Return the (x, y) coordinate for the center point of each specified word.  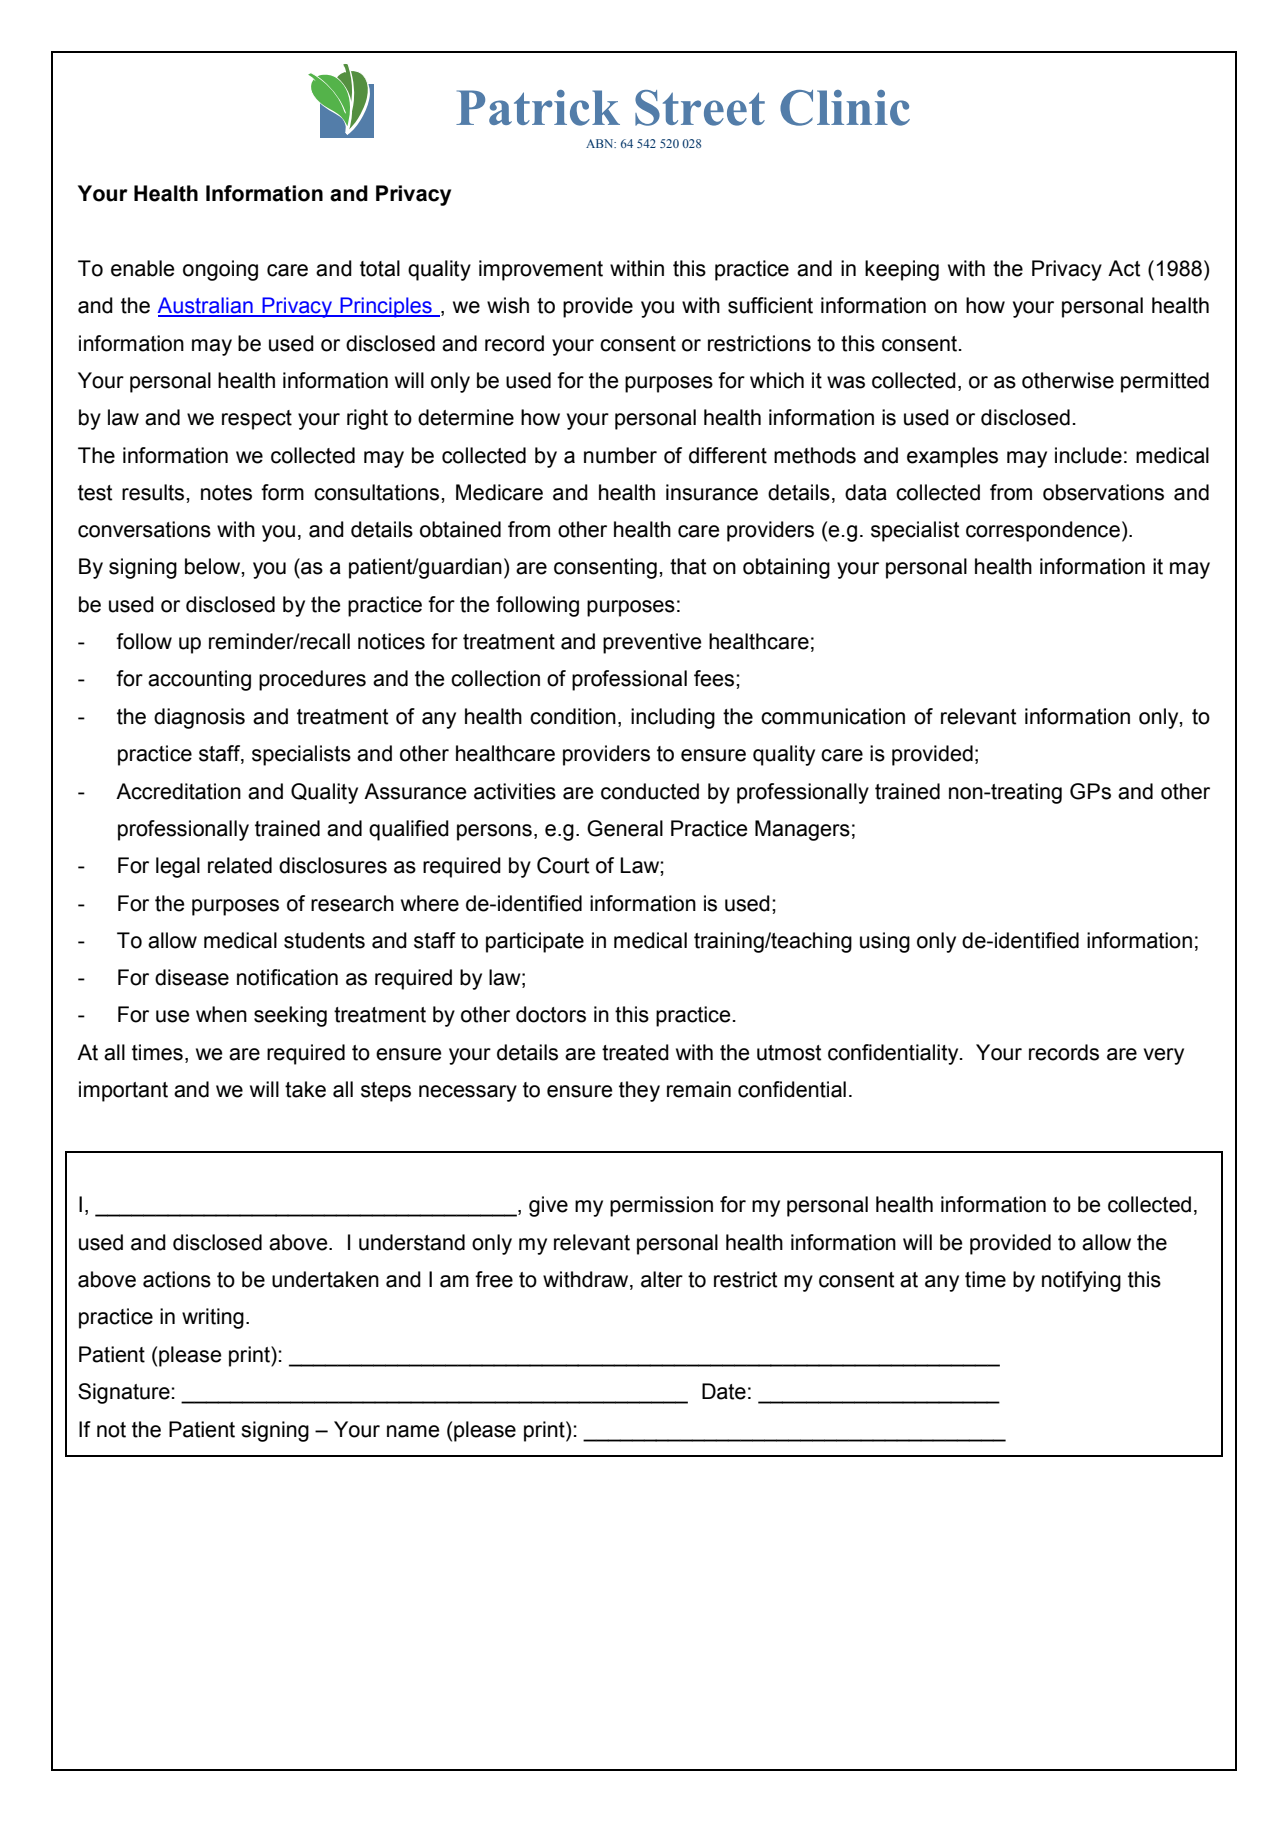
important (123, 1091)
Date (724, 1391)
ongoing (220, 270)
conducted (650, 791)
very (1164, 1056)
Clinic (845, 108)
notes (226, 493)
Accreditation (178, 791)
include (1088, 455)
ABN (601, 143)
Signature (124, 1393)
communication (833, 716)
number (620, 455)
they (639, 1091)
